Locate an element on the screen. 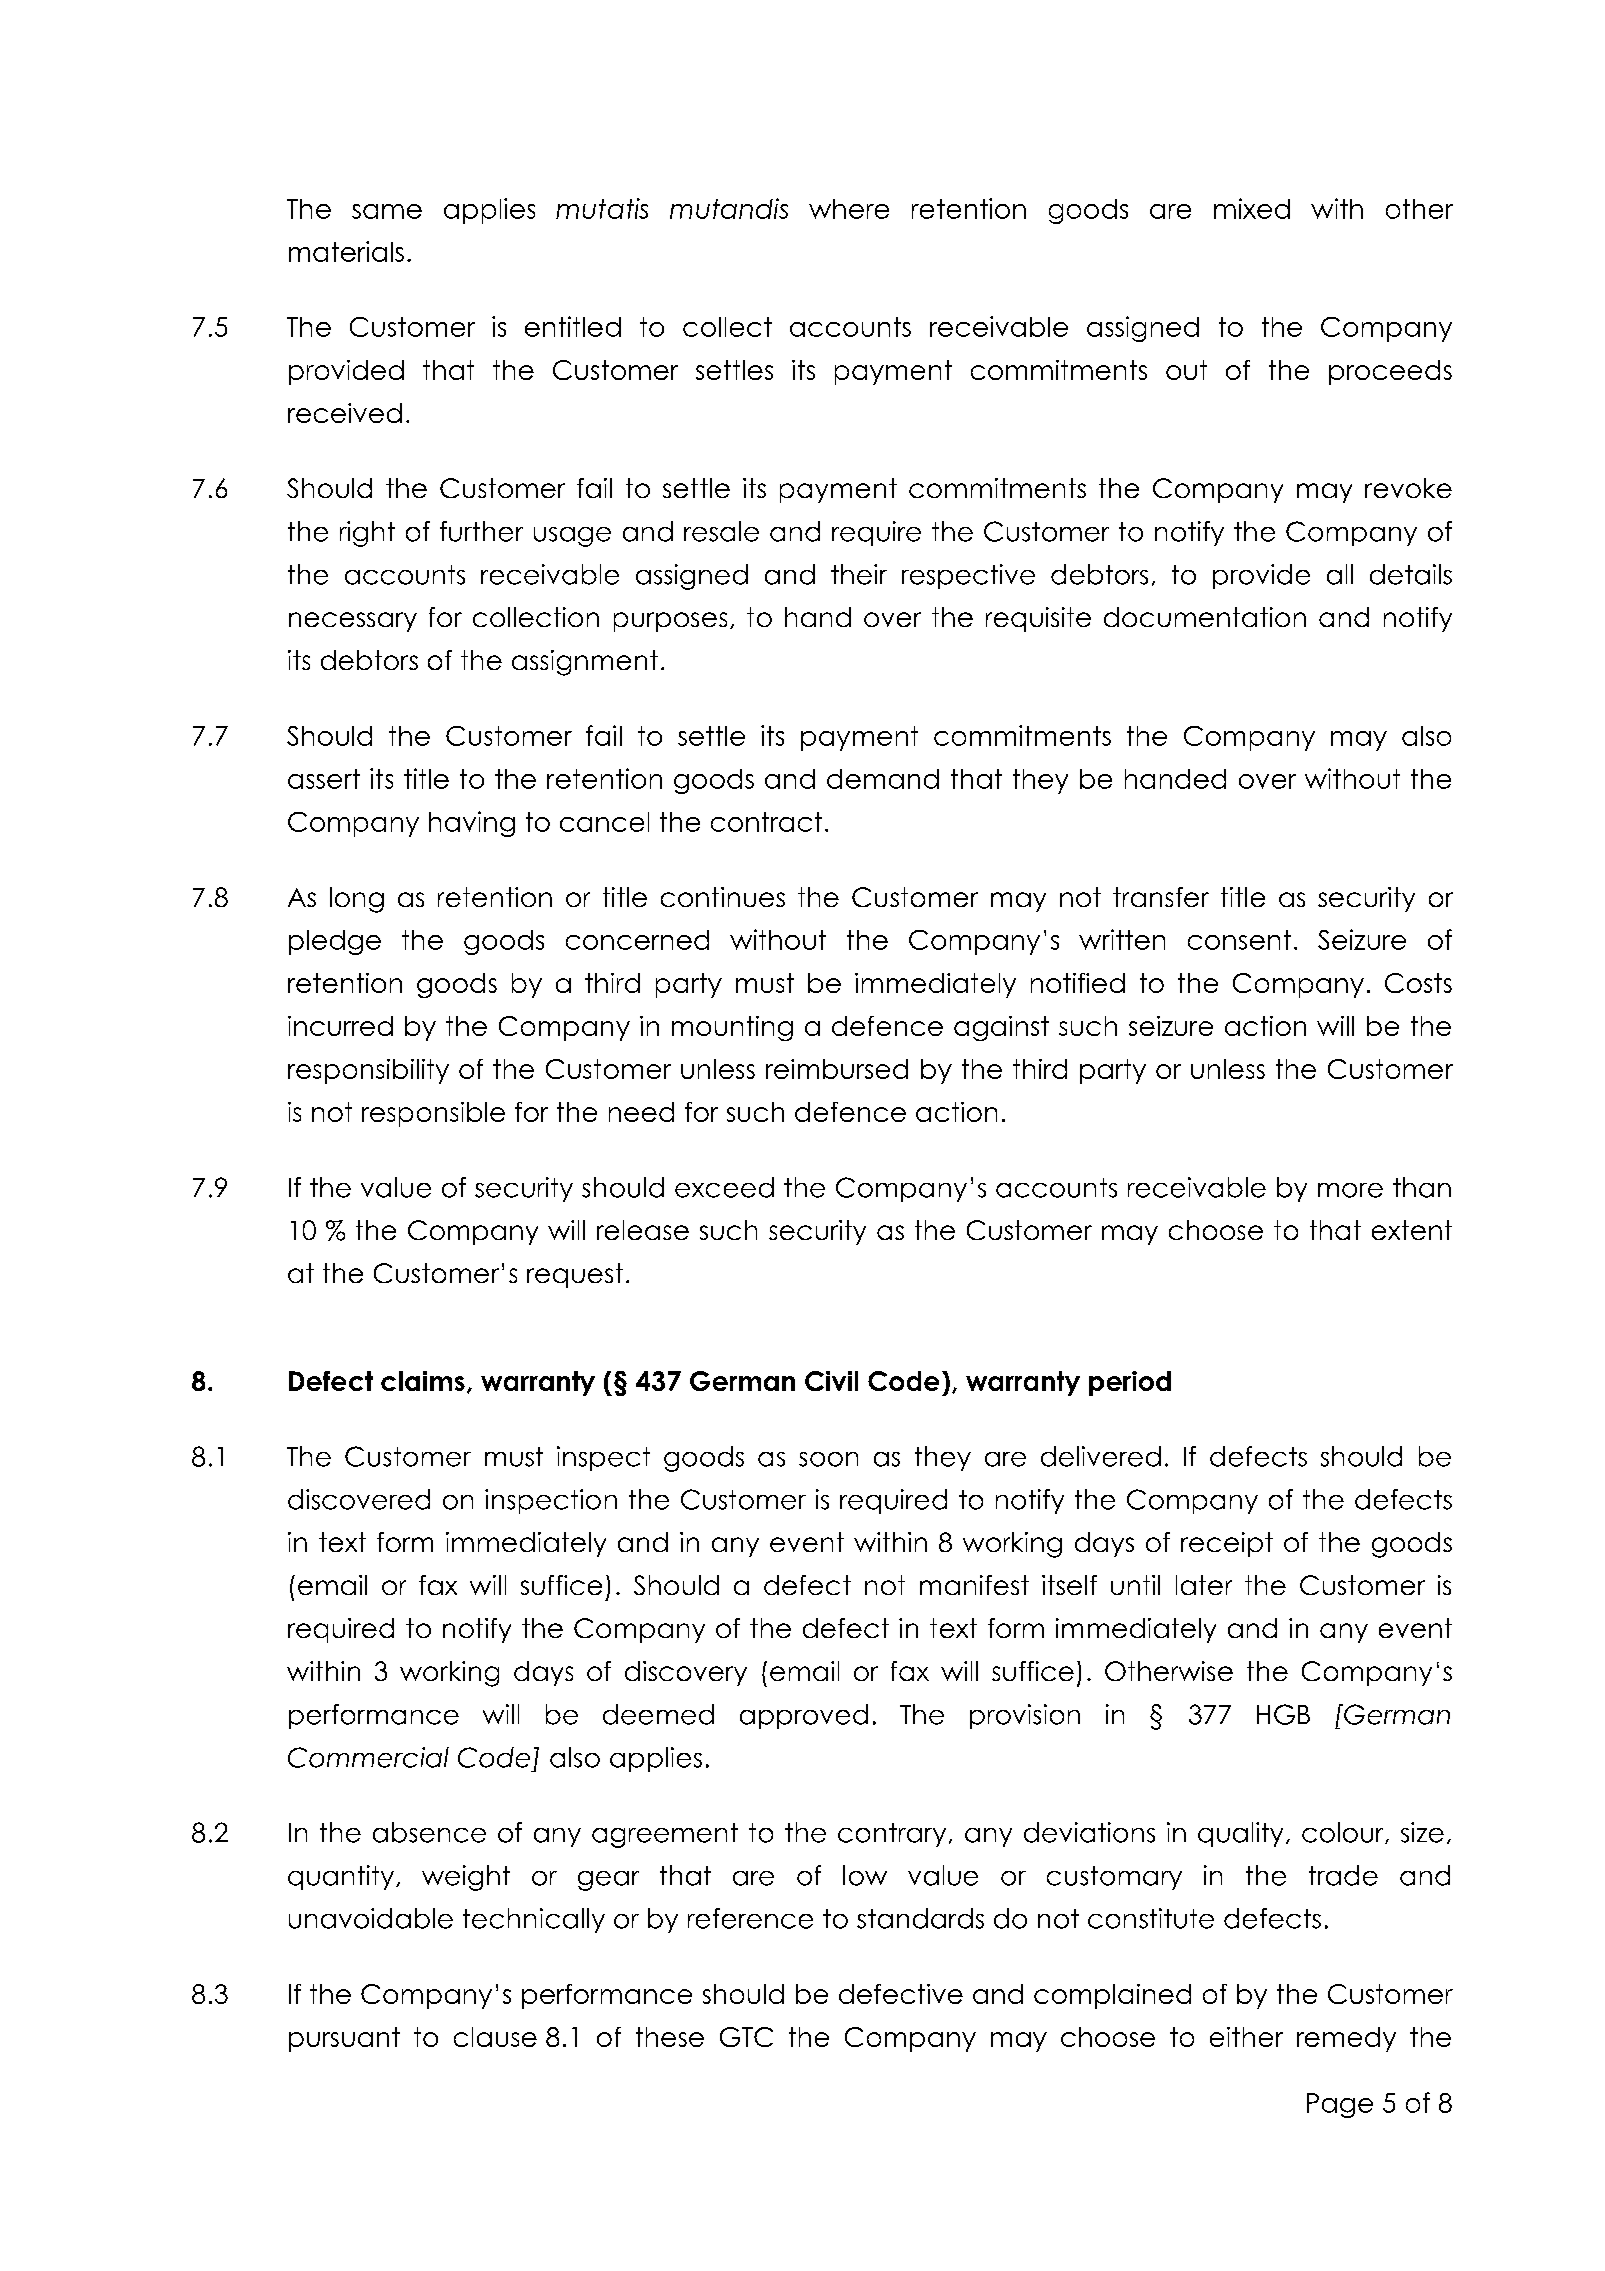 This screenshot has height=2271, width=1605. same is located at coordinates (387, 211).
